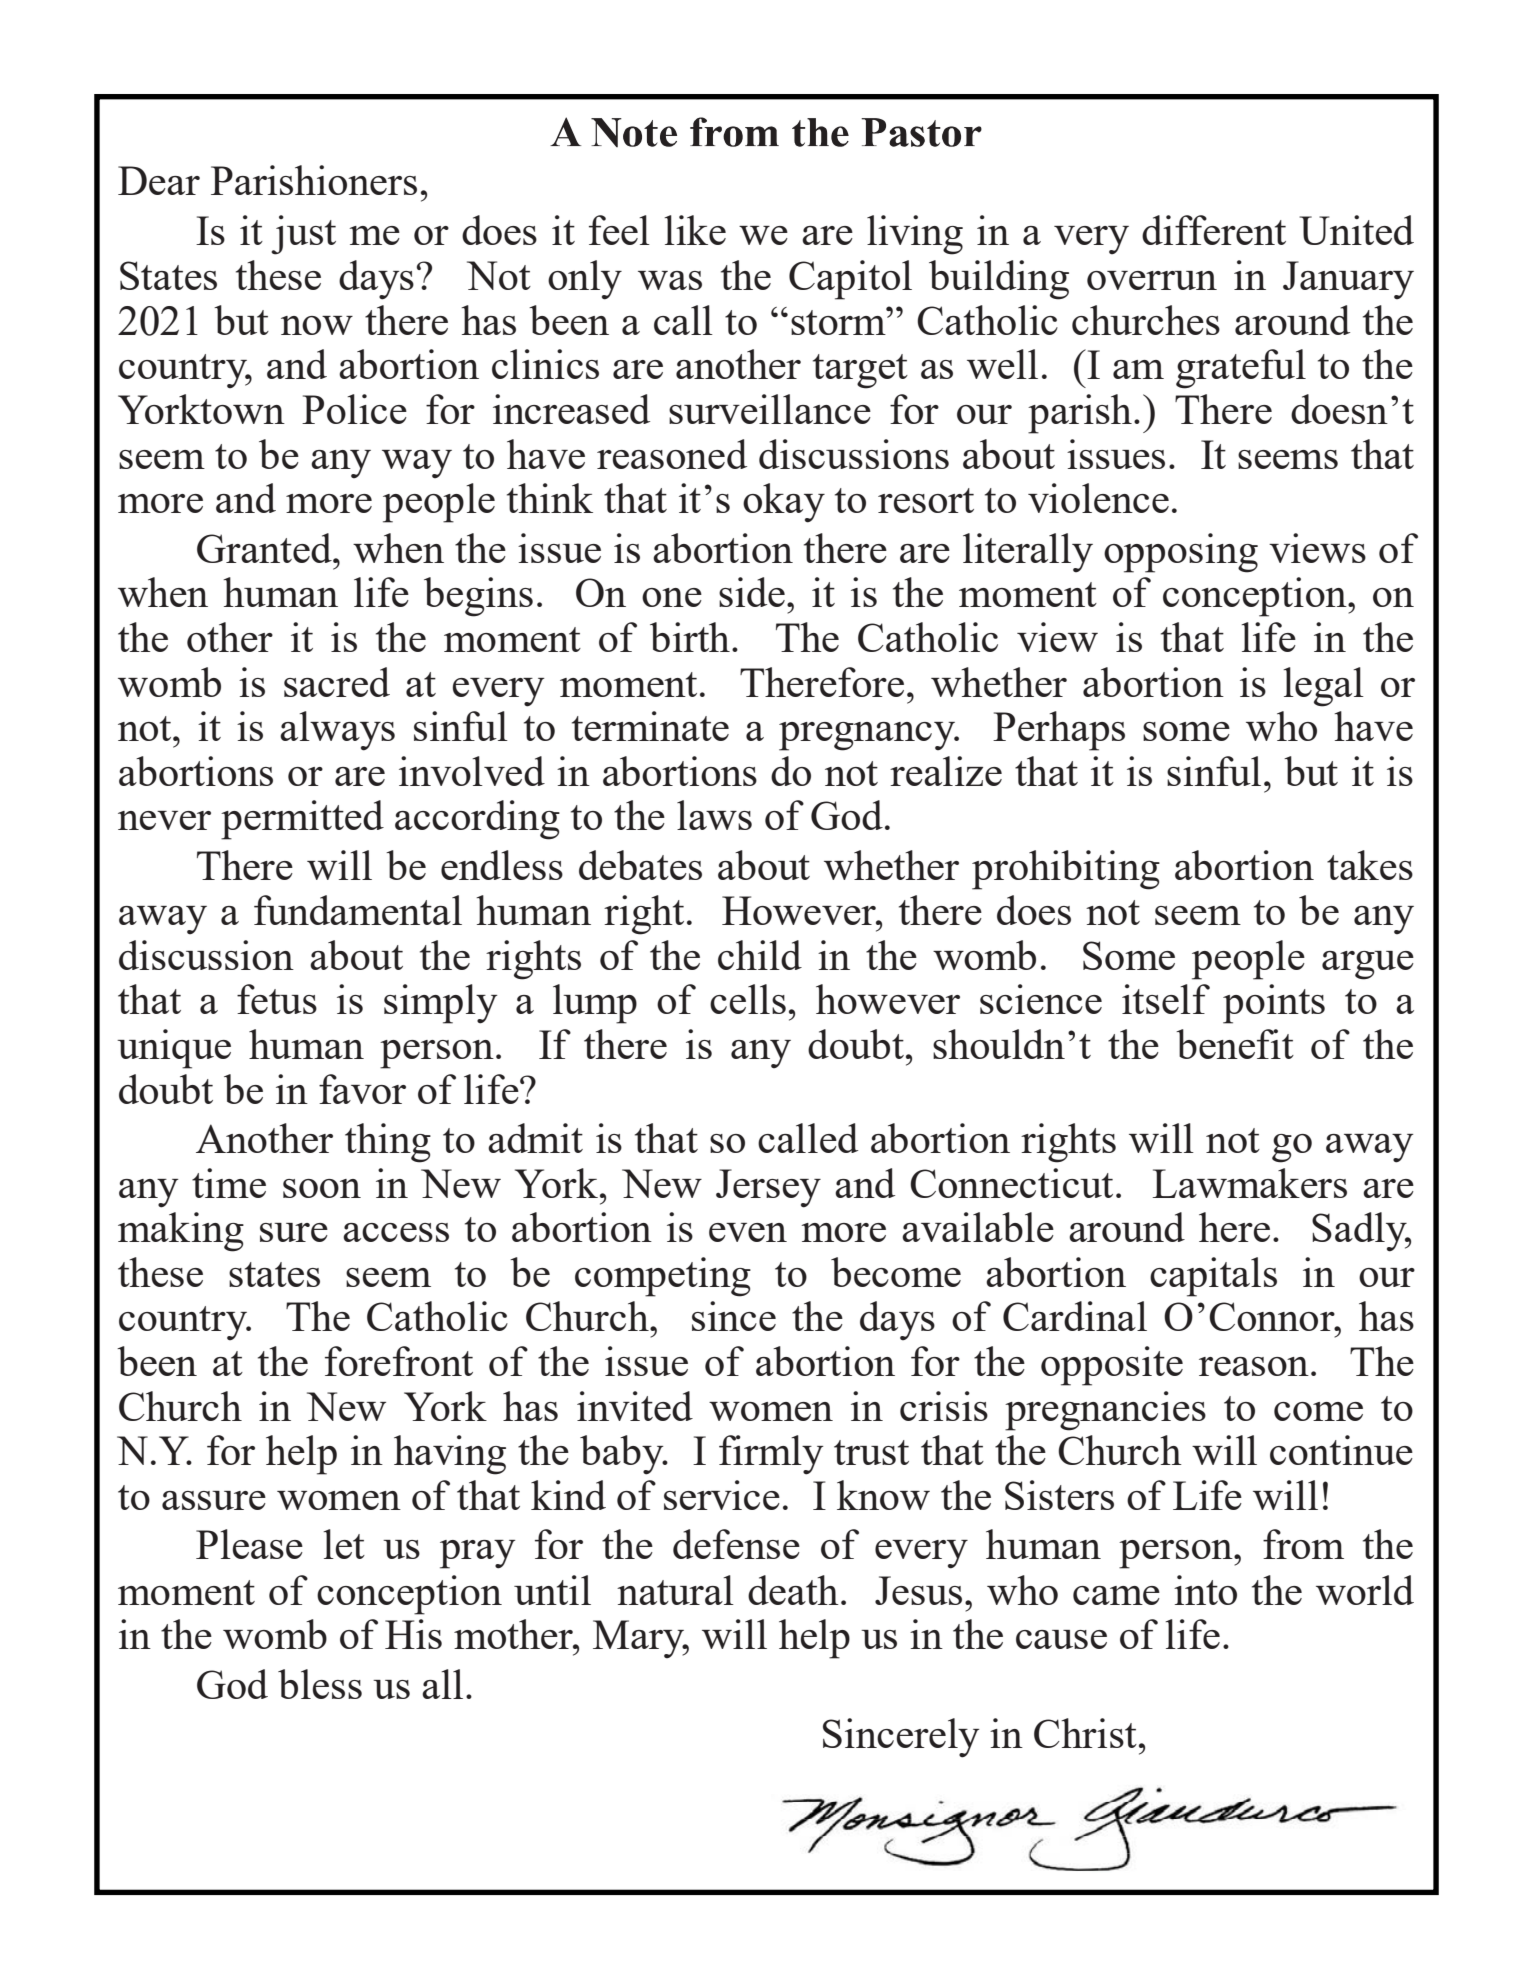  What do you see at coordinates (320, 1684) in the screenshot?
I see `bless` at bounding box center [320, 1684].
